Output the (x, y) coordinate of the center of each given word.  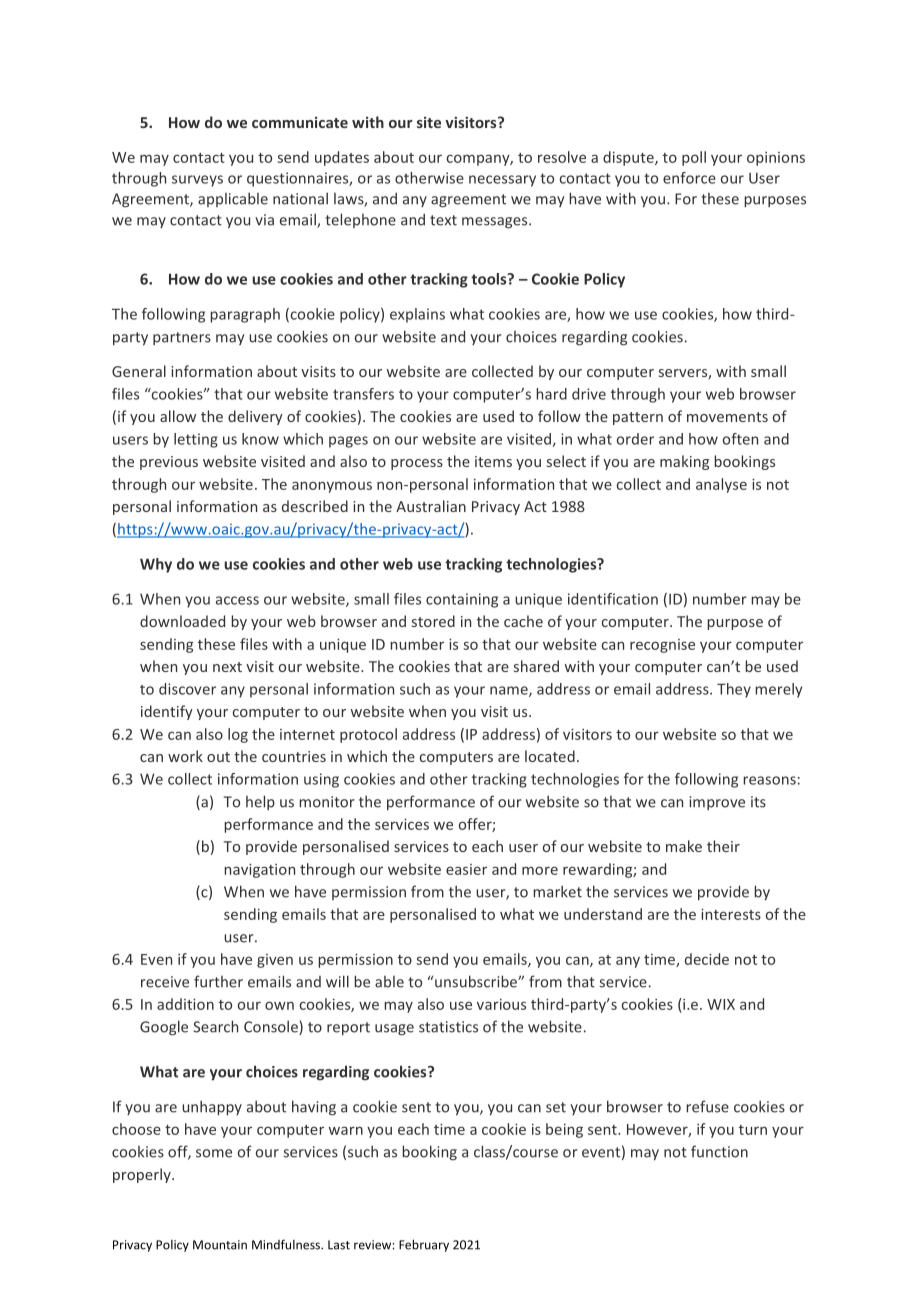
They (734, 690)
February (424, 1245)
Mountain (220, 1245)
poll (694, 158)
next (227, 667)
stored (433, 621)
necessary (502, 181)
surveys (197, 181)
